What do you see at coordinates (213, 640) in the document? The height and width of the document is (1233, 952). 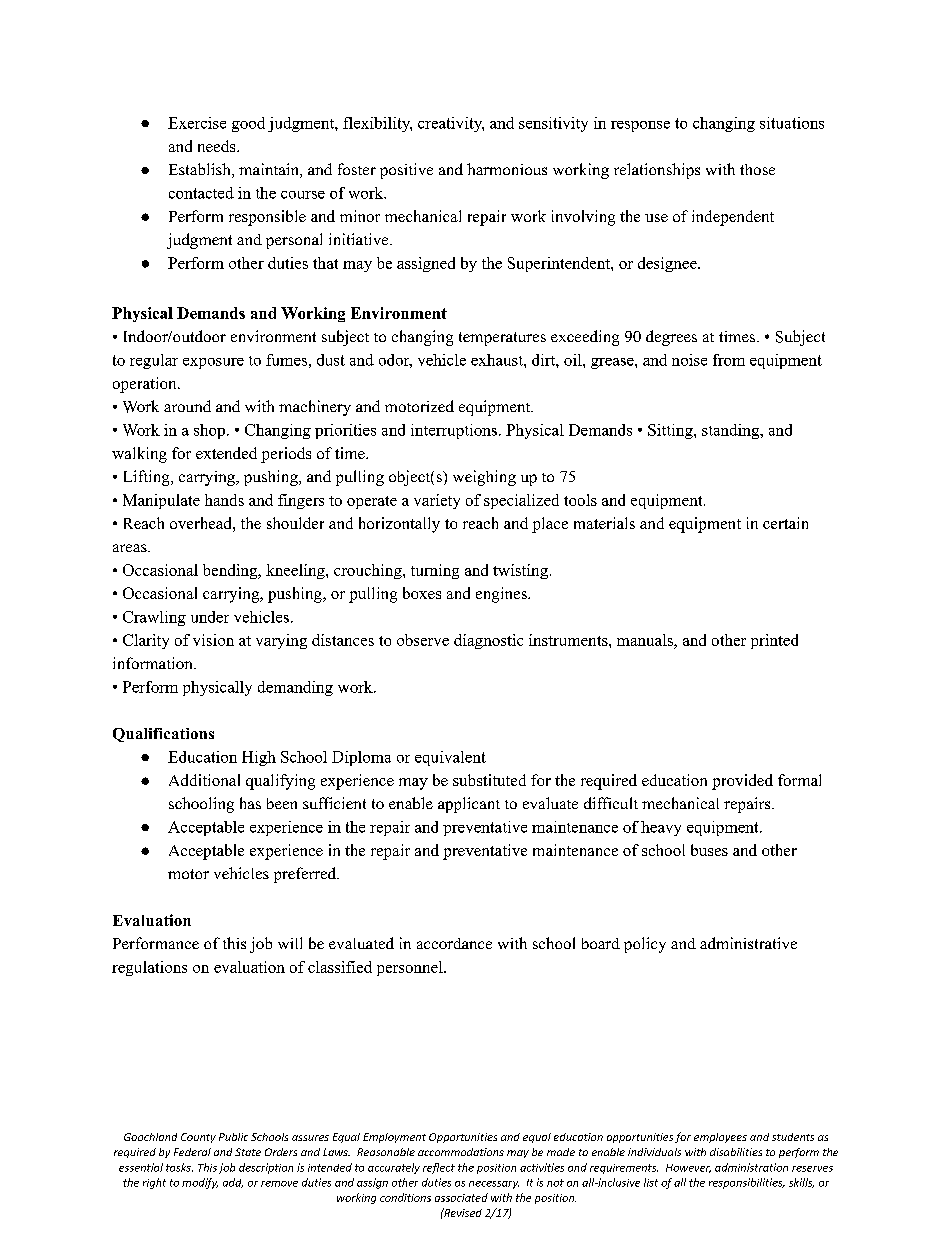 I see `vision` at bounding box center [213, 640].
